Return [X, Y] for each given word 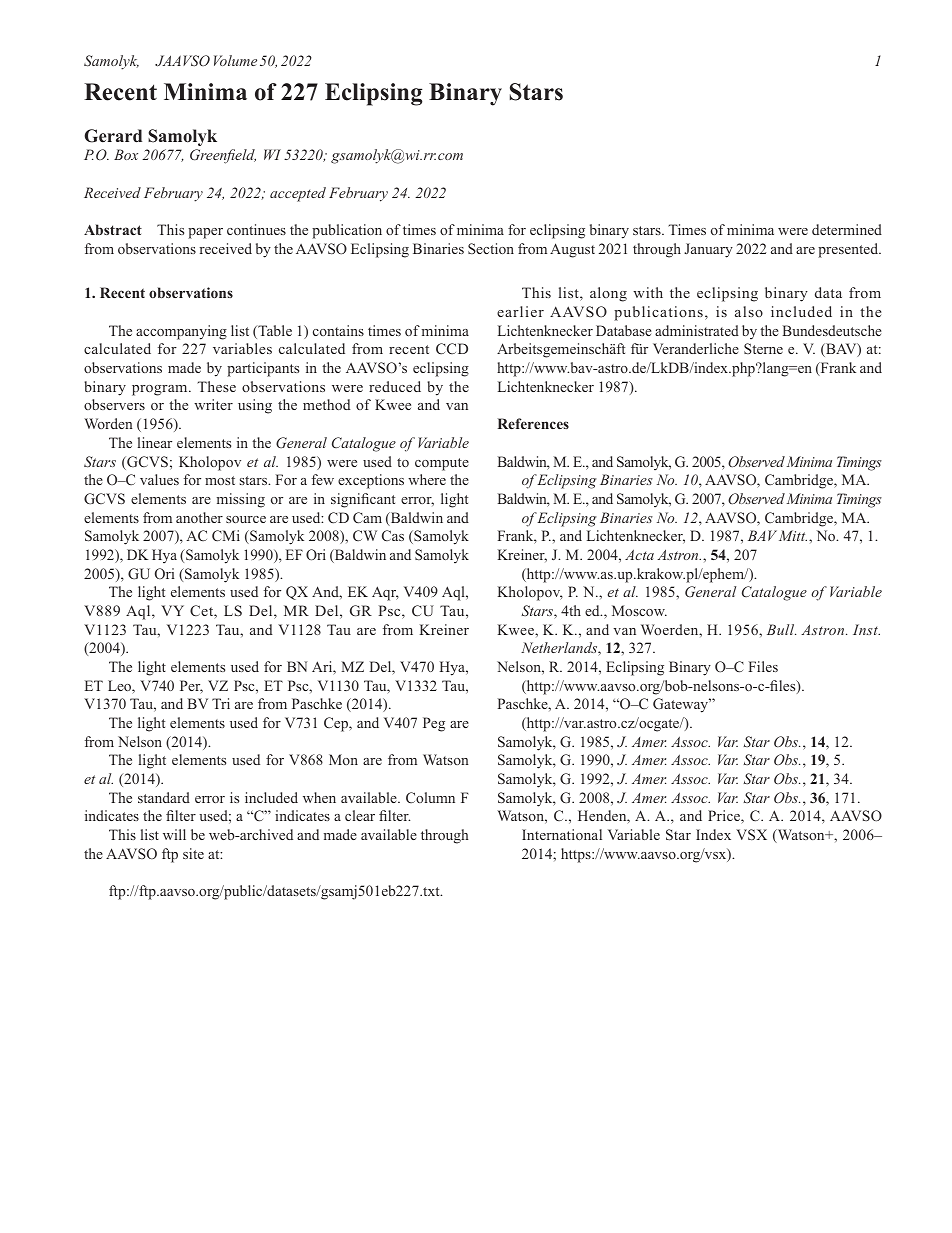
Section [491, 248]
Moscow [639, 610]
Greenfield [223, 156]
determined [847, 229]
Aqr [385, 593]
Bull [781, 629]
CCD [452, 348]
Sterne [763, 348]
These [216, 386]
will [174, 834]
